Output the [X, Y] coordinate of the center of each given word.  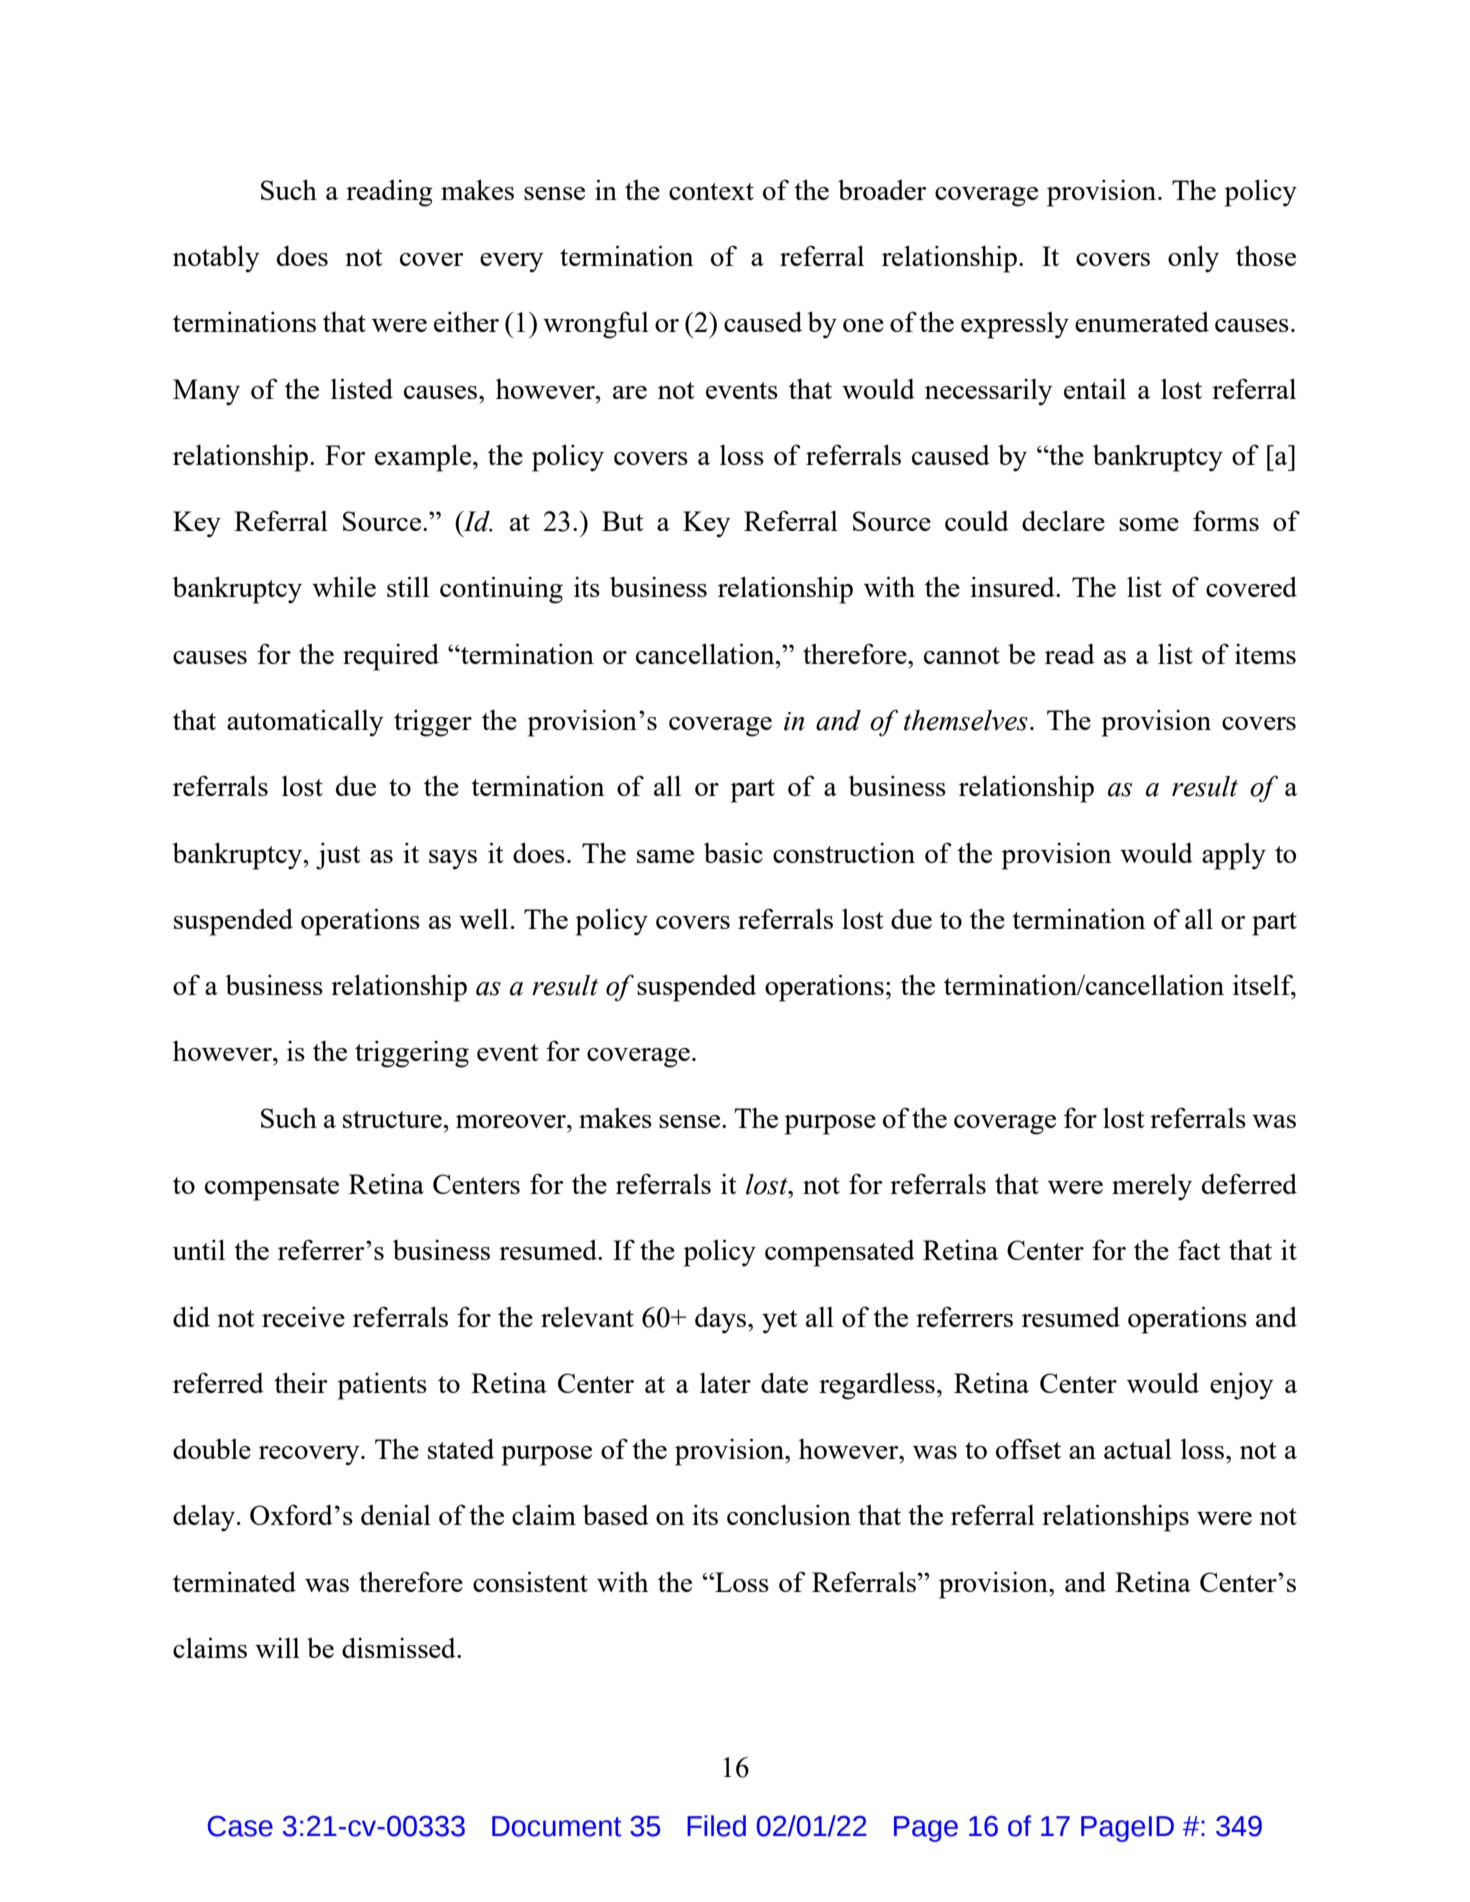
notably [216, 259]
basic [733, 852]
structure [393, 1119]
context [711, 191]
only [1193, 259]
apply [1234, 856]
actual [1138, 1449]
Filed [716, 1826]
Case [240, 1826]
